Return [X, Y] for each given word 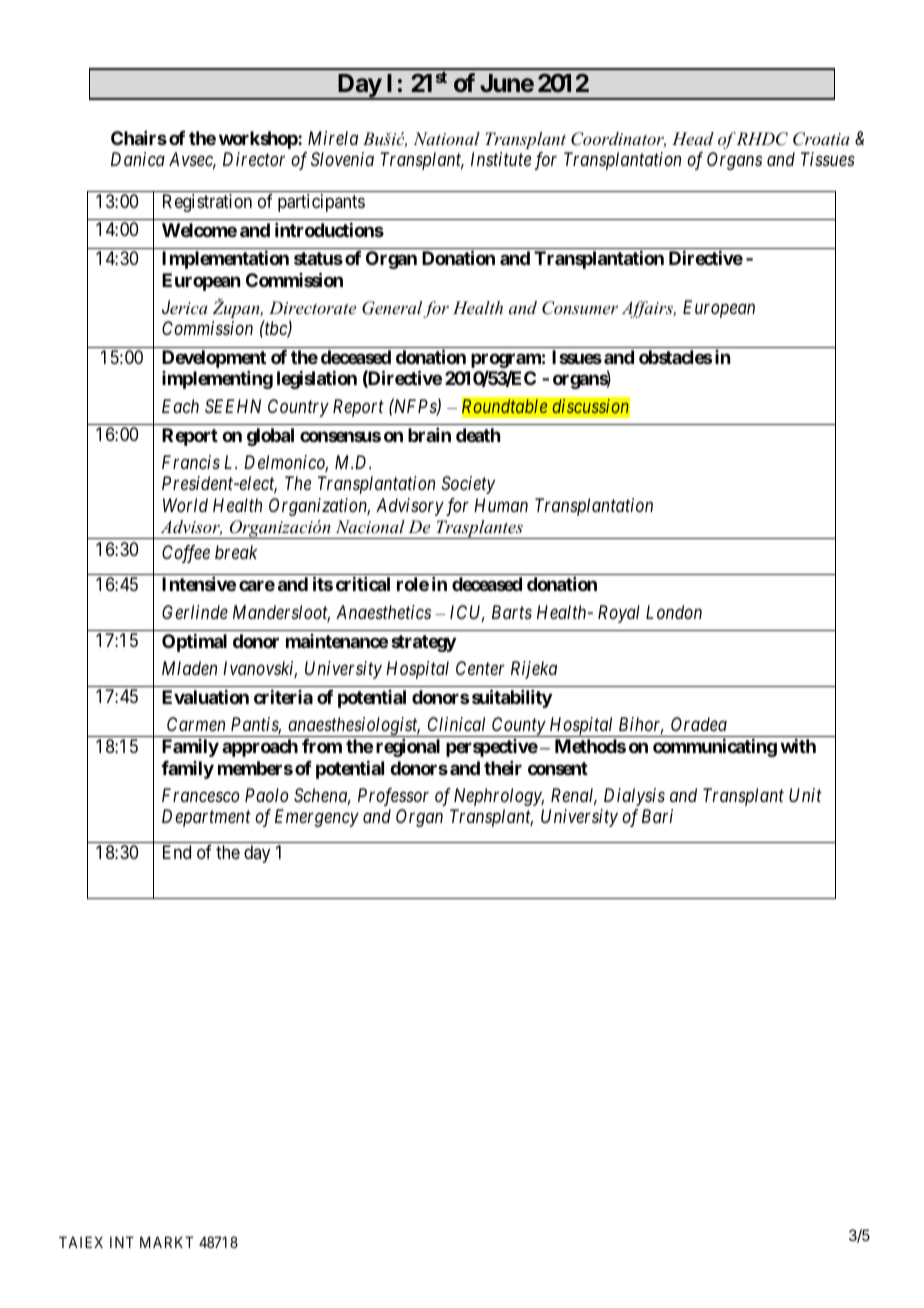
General [392, 308]
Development [214, 359]
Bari [657, 816]
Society [468, 485]
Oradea [699, 724]
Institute [501, 159]
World [185, 505]
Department [206, 818]
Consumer [580, 308]
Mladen [189, 668]
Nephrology [499, 797]
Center [480, 668]
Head [693, 138]
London [674, 612]
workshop [259, 140]
